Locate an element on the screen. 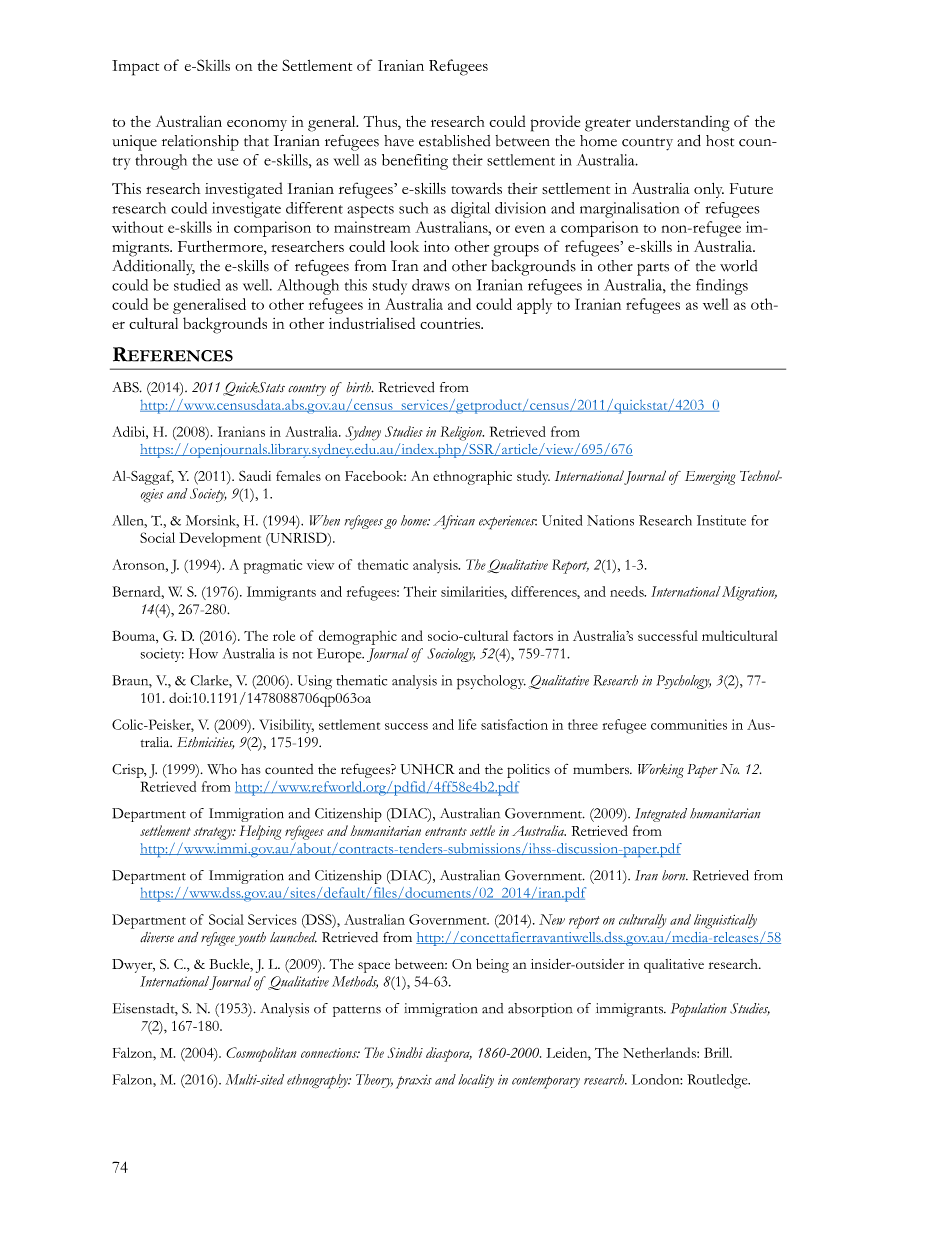  relationship is located at coordinates (200, 143).
